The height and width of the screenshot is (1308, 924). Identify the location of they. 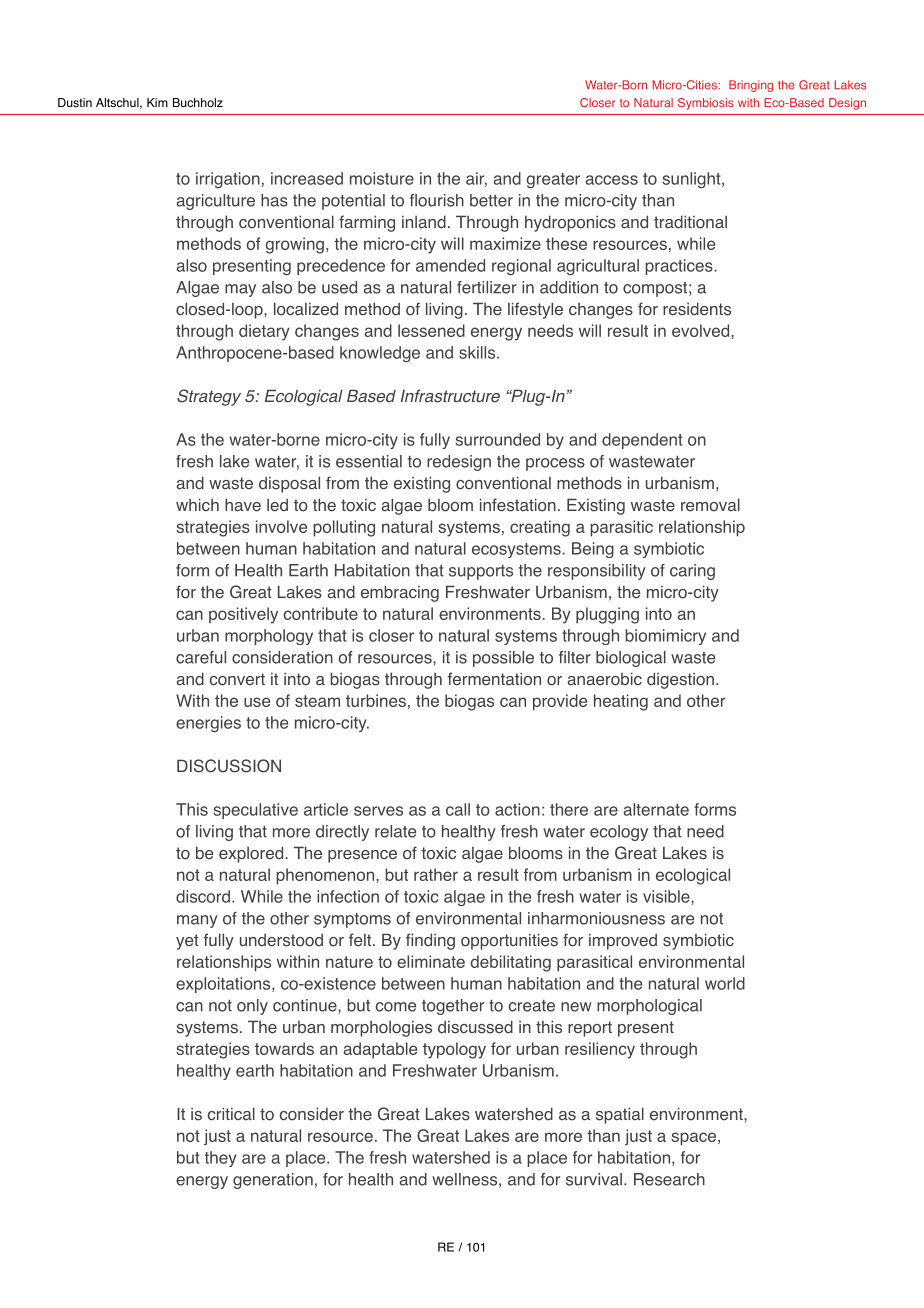
(220, 1159).
